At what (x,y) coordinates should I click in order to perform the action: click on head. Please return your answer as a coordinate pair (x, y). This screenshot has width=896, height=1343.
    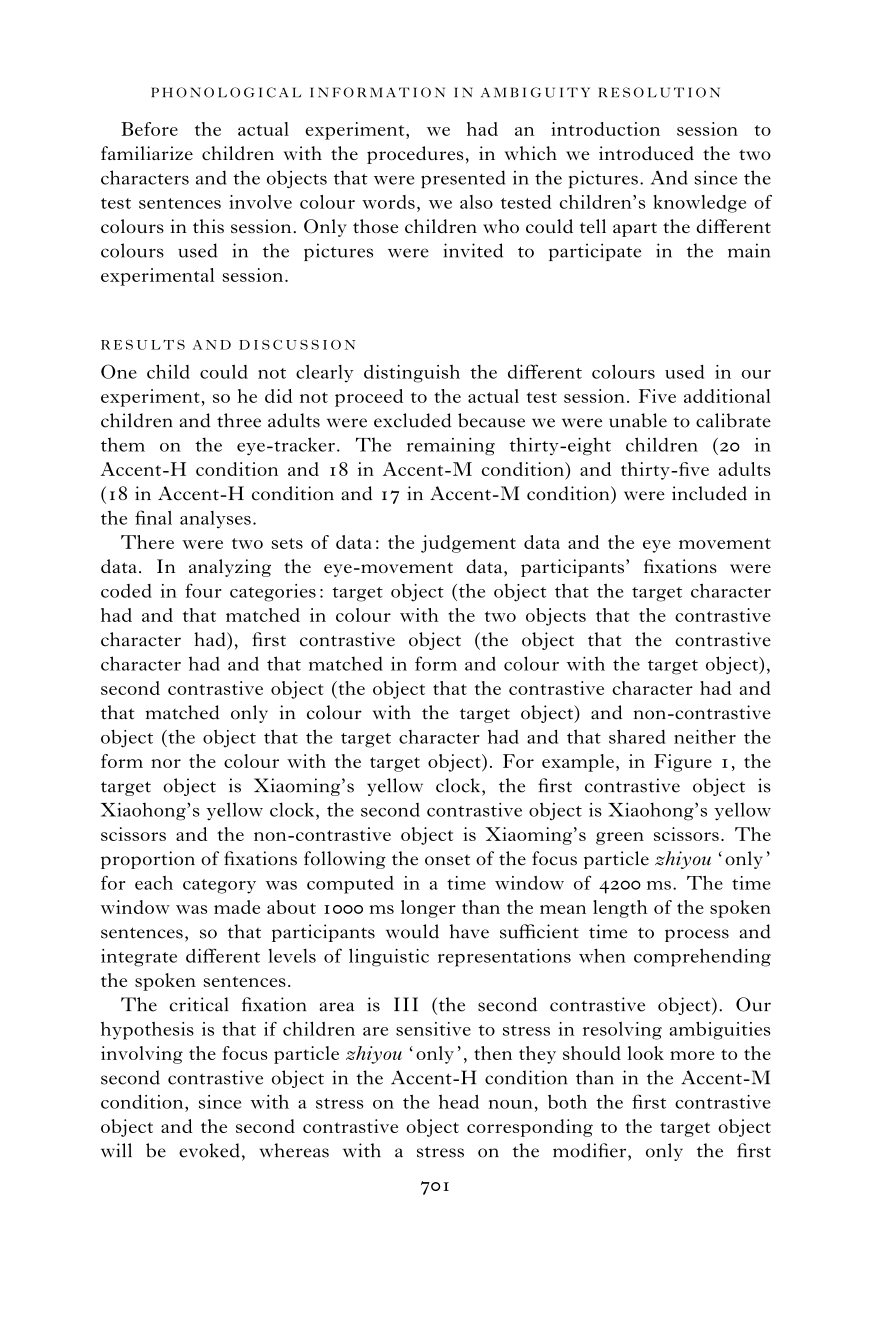
    Looking at the image, I should click on (459, 1101).
